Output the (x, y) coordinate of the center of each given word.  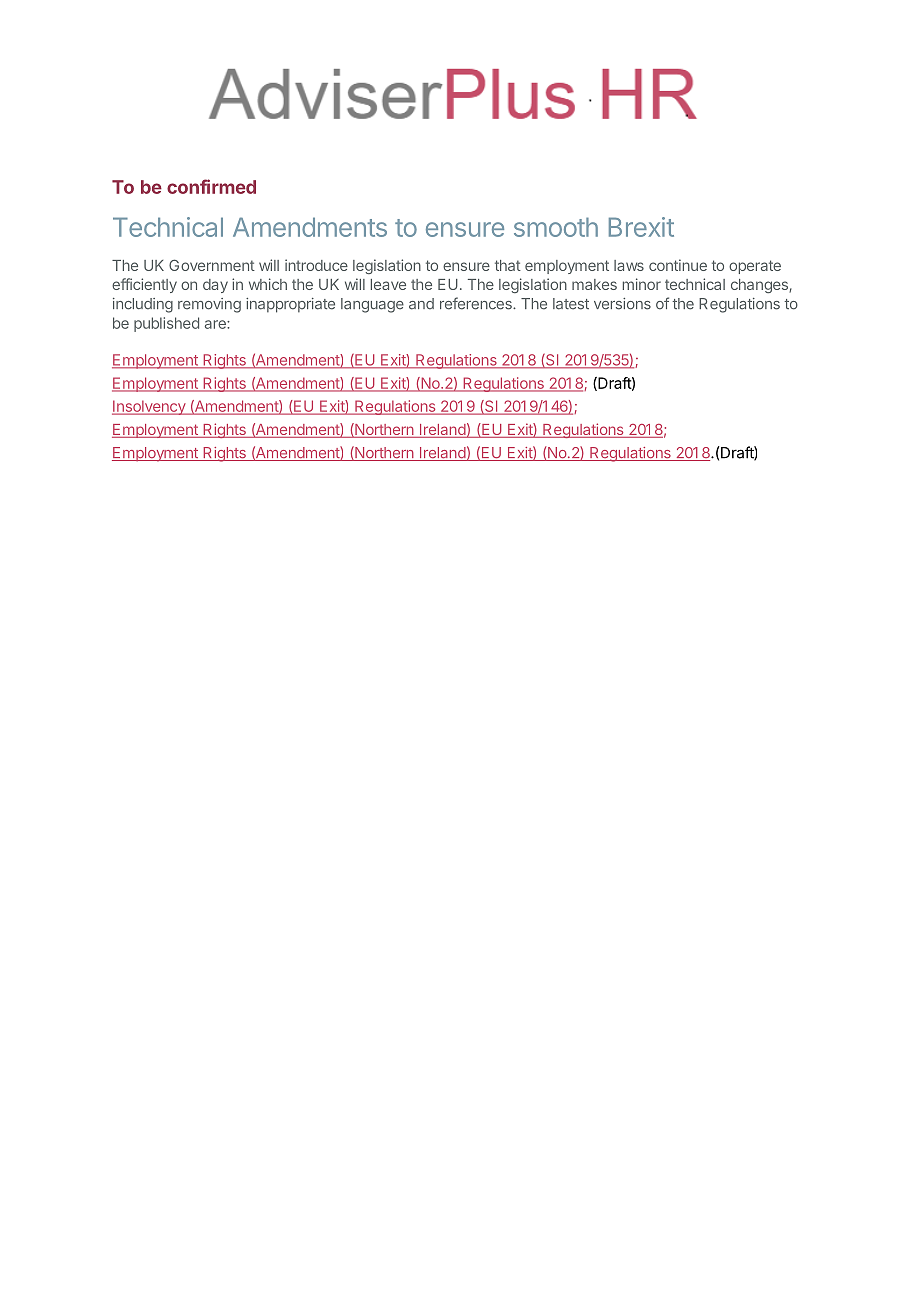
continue (678, 265)
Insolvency (150, 407)
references (477, 303)
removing (209, 305)
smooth (556, 227)
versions (622, 304)
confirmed (211, 186)
